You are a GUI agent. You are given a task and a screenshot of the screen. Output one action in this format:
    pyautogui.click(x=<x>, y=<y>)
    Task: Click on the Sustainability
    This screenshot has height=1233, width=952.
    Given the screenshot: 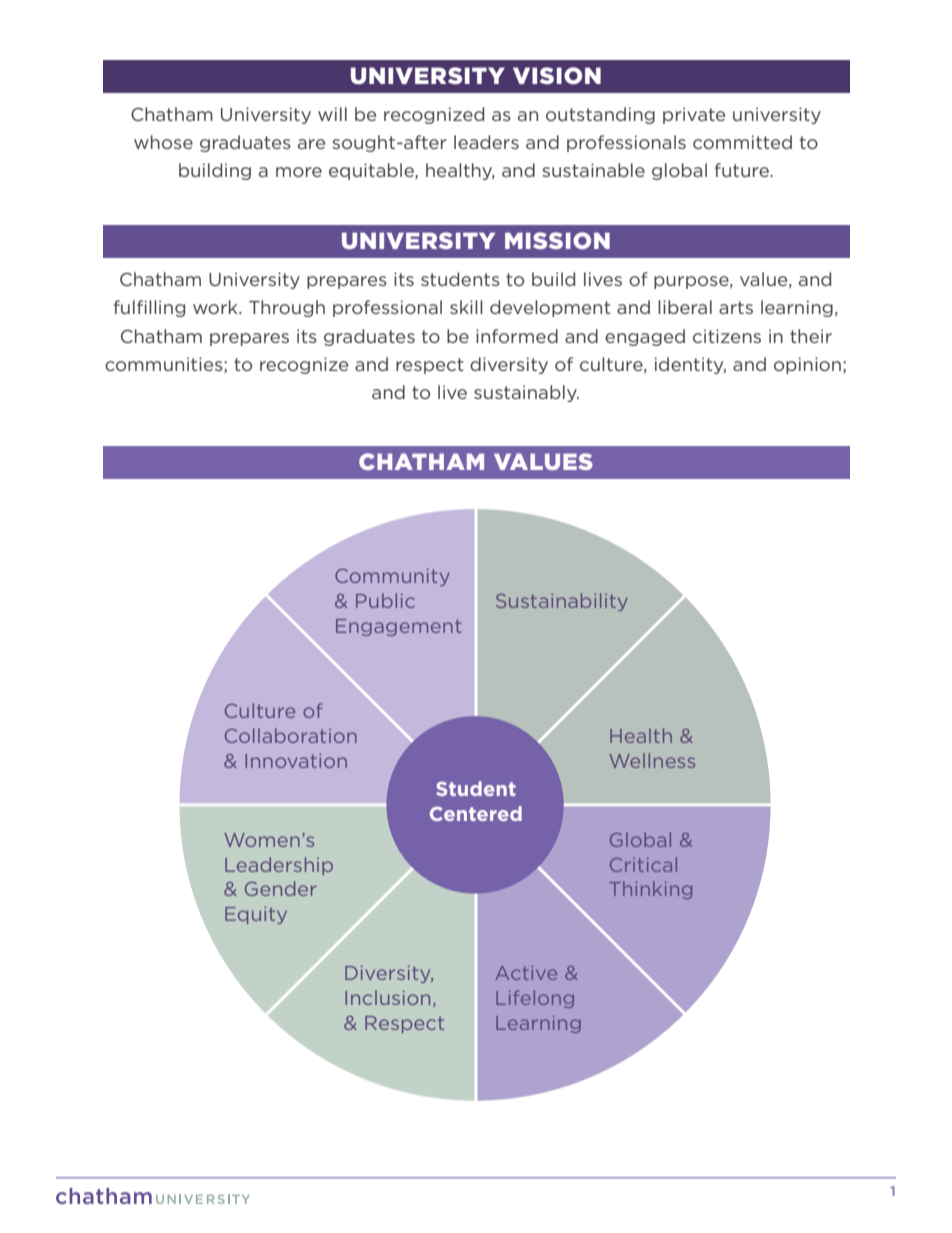 What is the action you would take?
    pyautogui.click(x=562, y=602)
